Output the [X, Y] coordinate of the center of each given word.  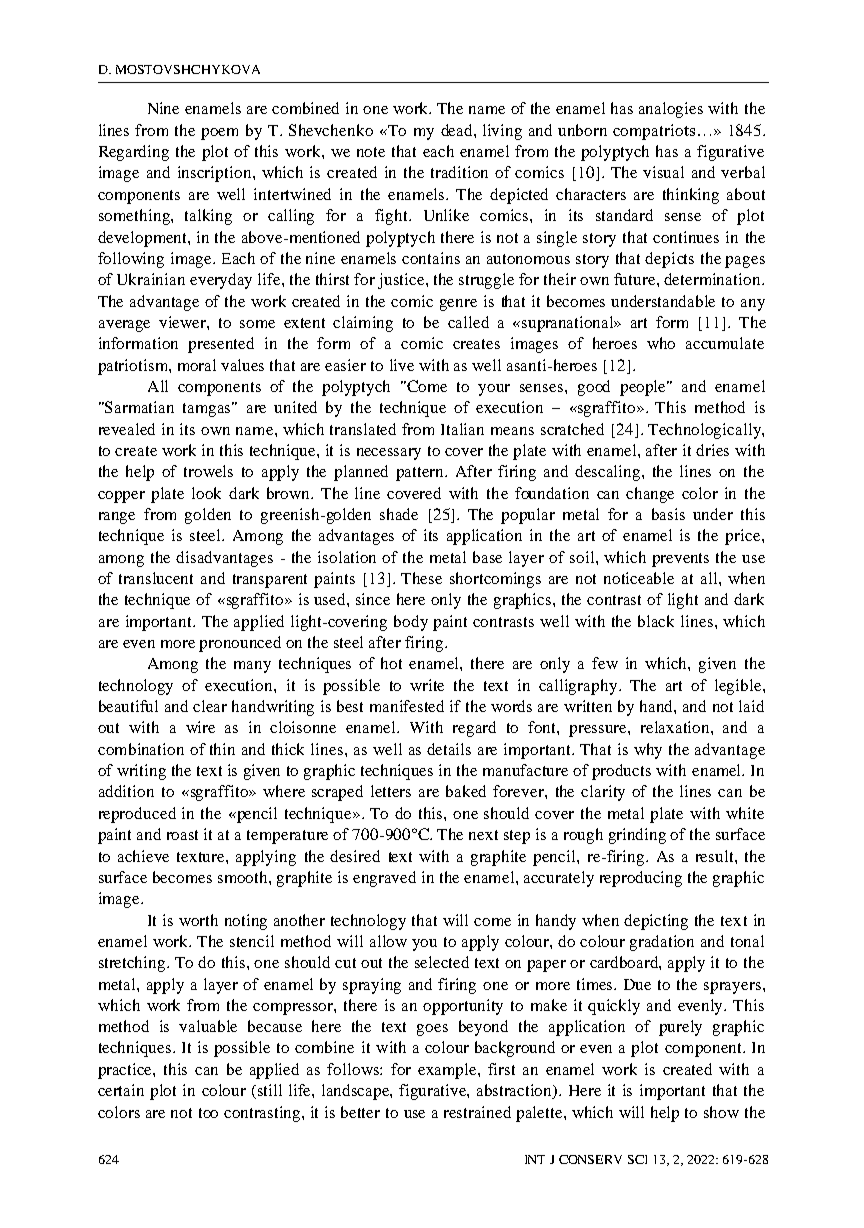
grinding [637, 836]
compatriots [654, 132]
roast [182, 835]
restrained [477, 1112]
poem [219, 134]
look [206, 493]
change [650, 495]
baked [466, 791]
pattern [421, 474]
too [208, 1113]
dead [458, 130]
